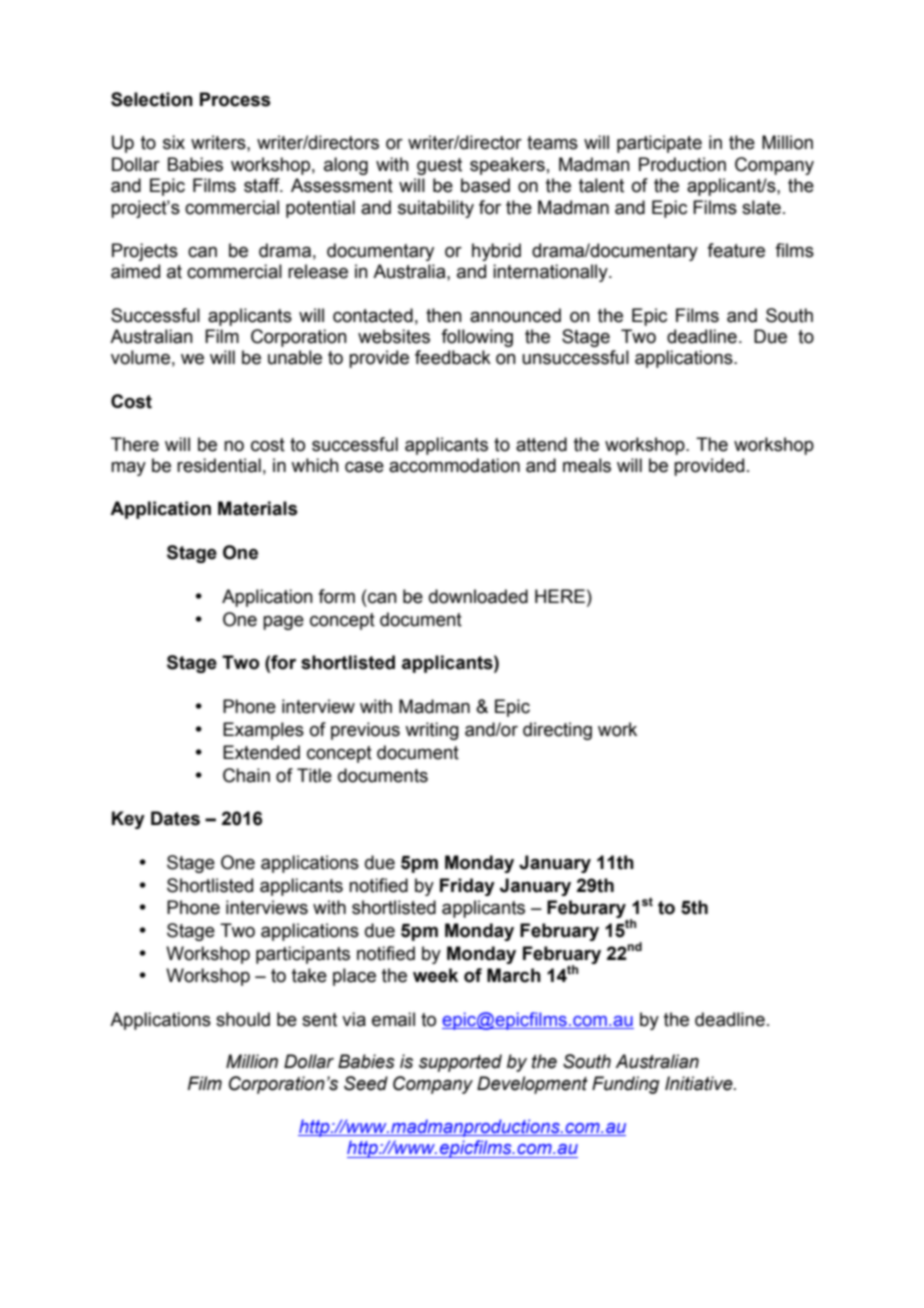 This page has height=1308, width=924. What do you see at coordinates (243, 1019) in the page?
I see `should` at bounding box center [243, 1019].
